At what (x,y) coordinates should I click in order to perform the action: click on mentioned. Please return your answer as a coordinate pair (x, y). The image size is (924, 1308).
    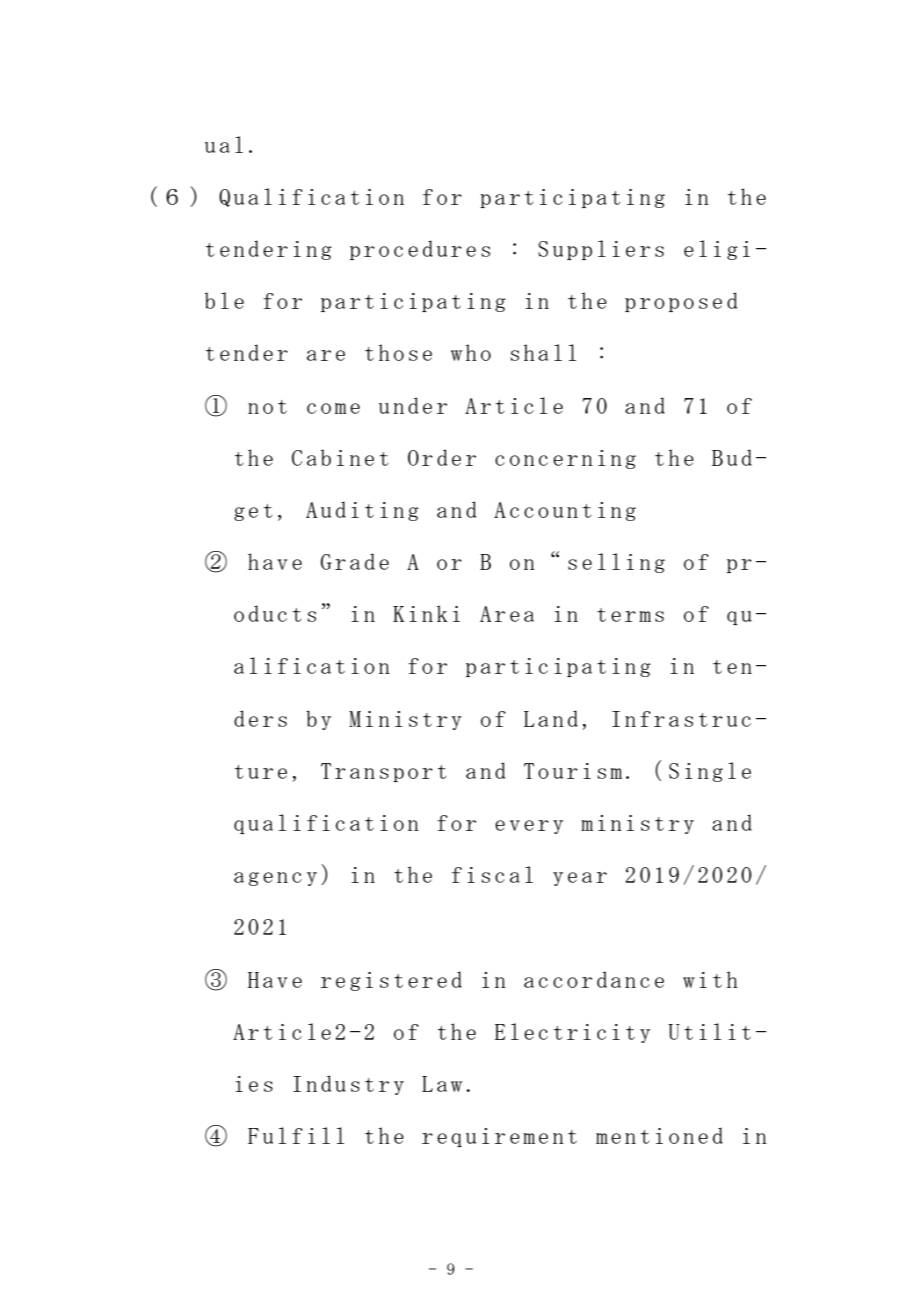
    Looking at the image, I should click on (659, 1135).
